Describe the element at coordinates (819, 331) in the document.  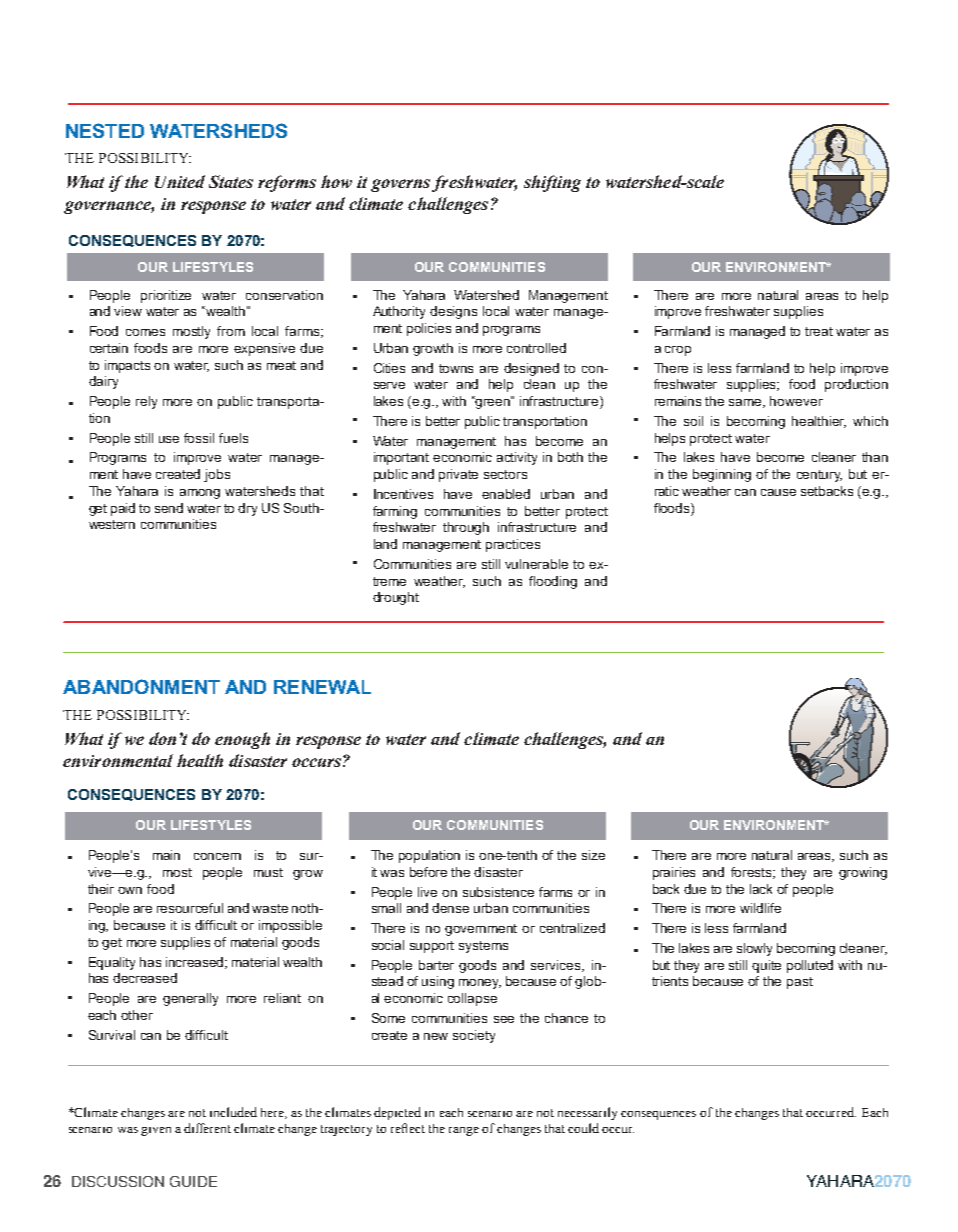
I see `treat` at that location.
